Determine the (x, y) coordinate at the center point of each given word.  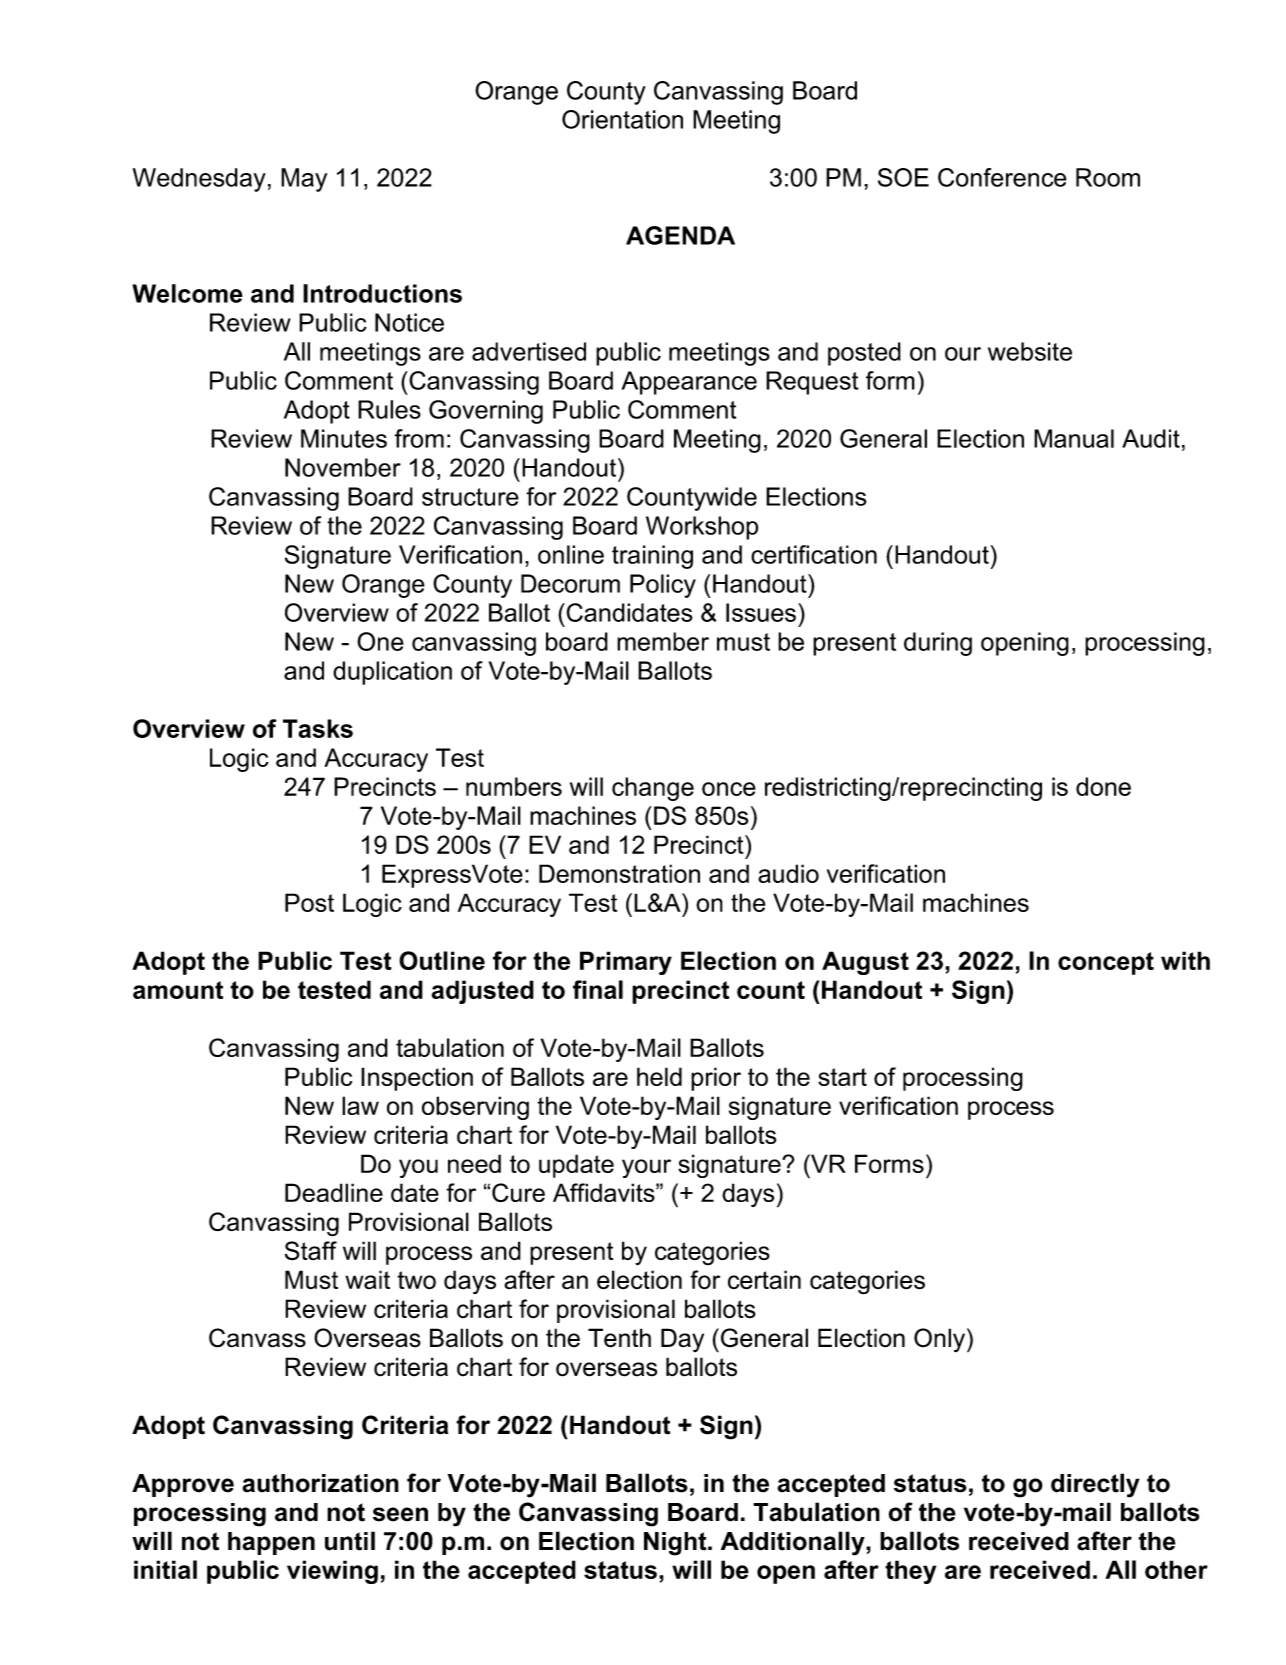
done (1103, 786)
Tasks (318, 728)
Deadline (334, 1192)
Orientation (622, 119)
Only (939, 1340)
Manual (1074, 438)
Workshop (702, 528)
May (304, 180)
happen (271, 1543)
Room (1108, 177)
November (343, 467)
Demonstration (619, 873)
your (646, 1168)
